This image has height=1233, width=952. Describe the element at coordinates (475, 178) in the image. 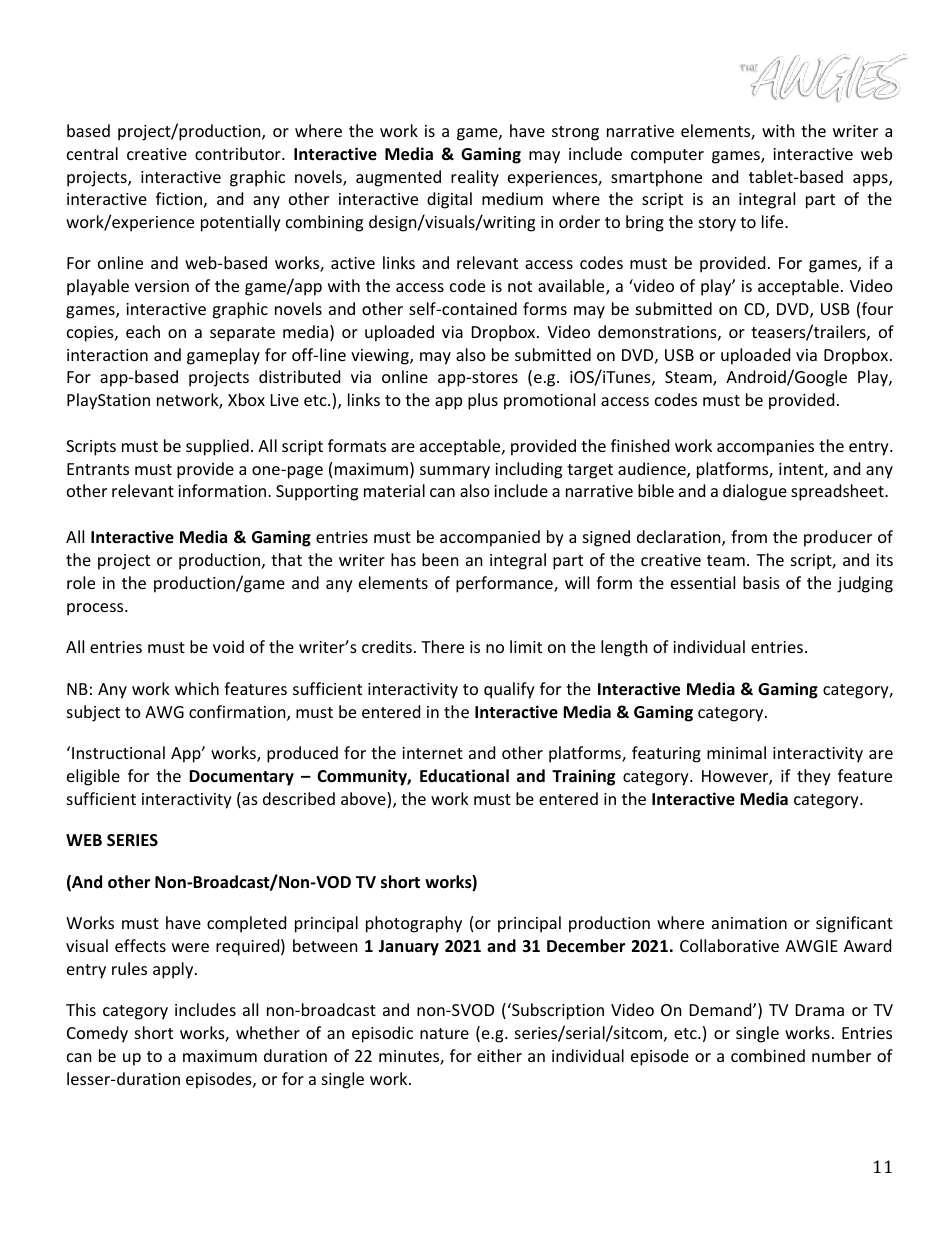

I see `reality` at that location.
